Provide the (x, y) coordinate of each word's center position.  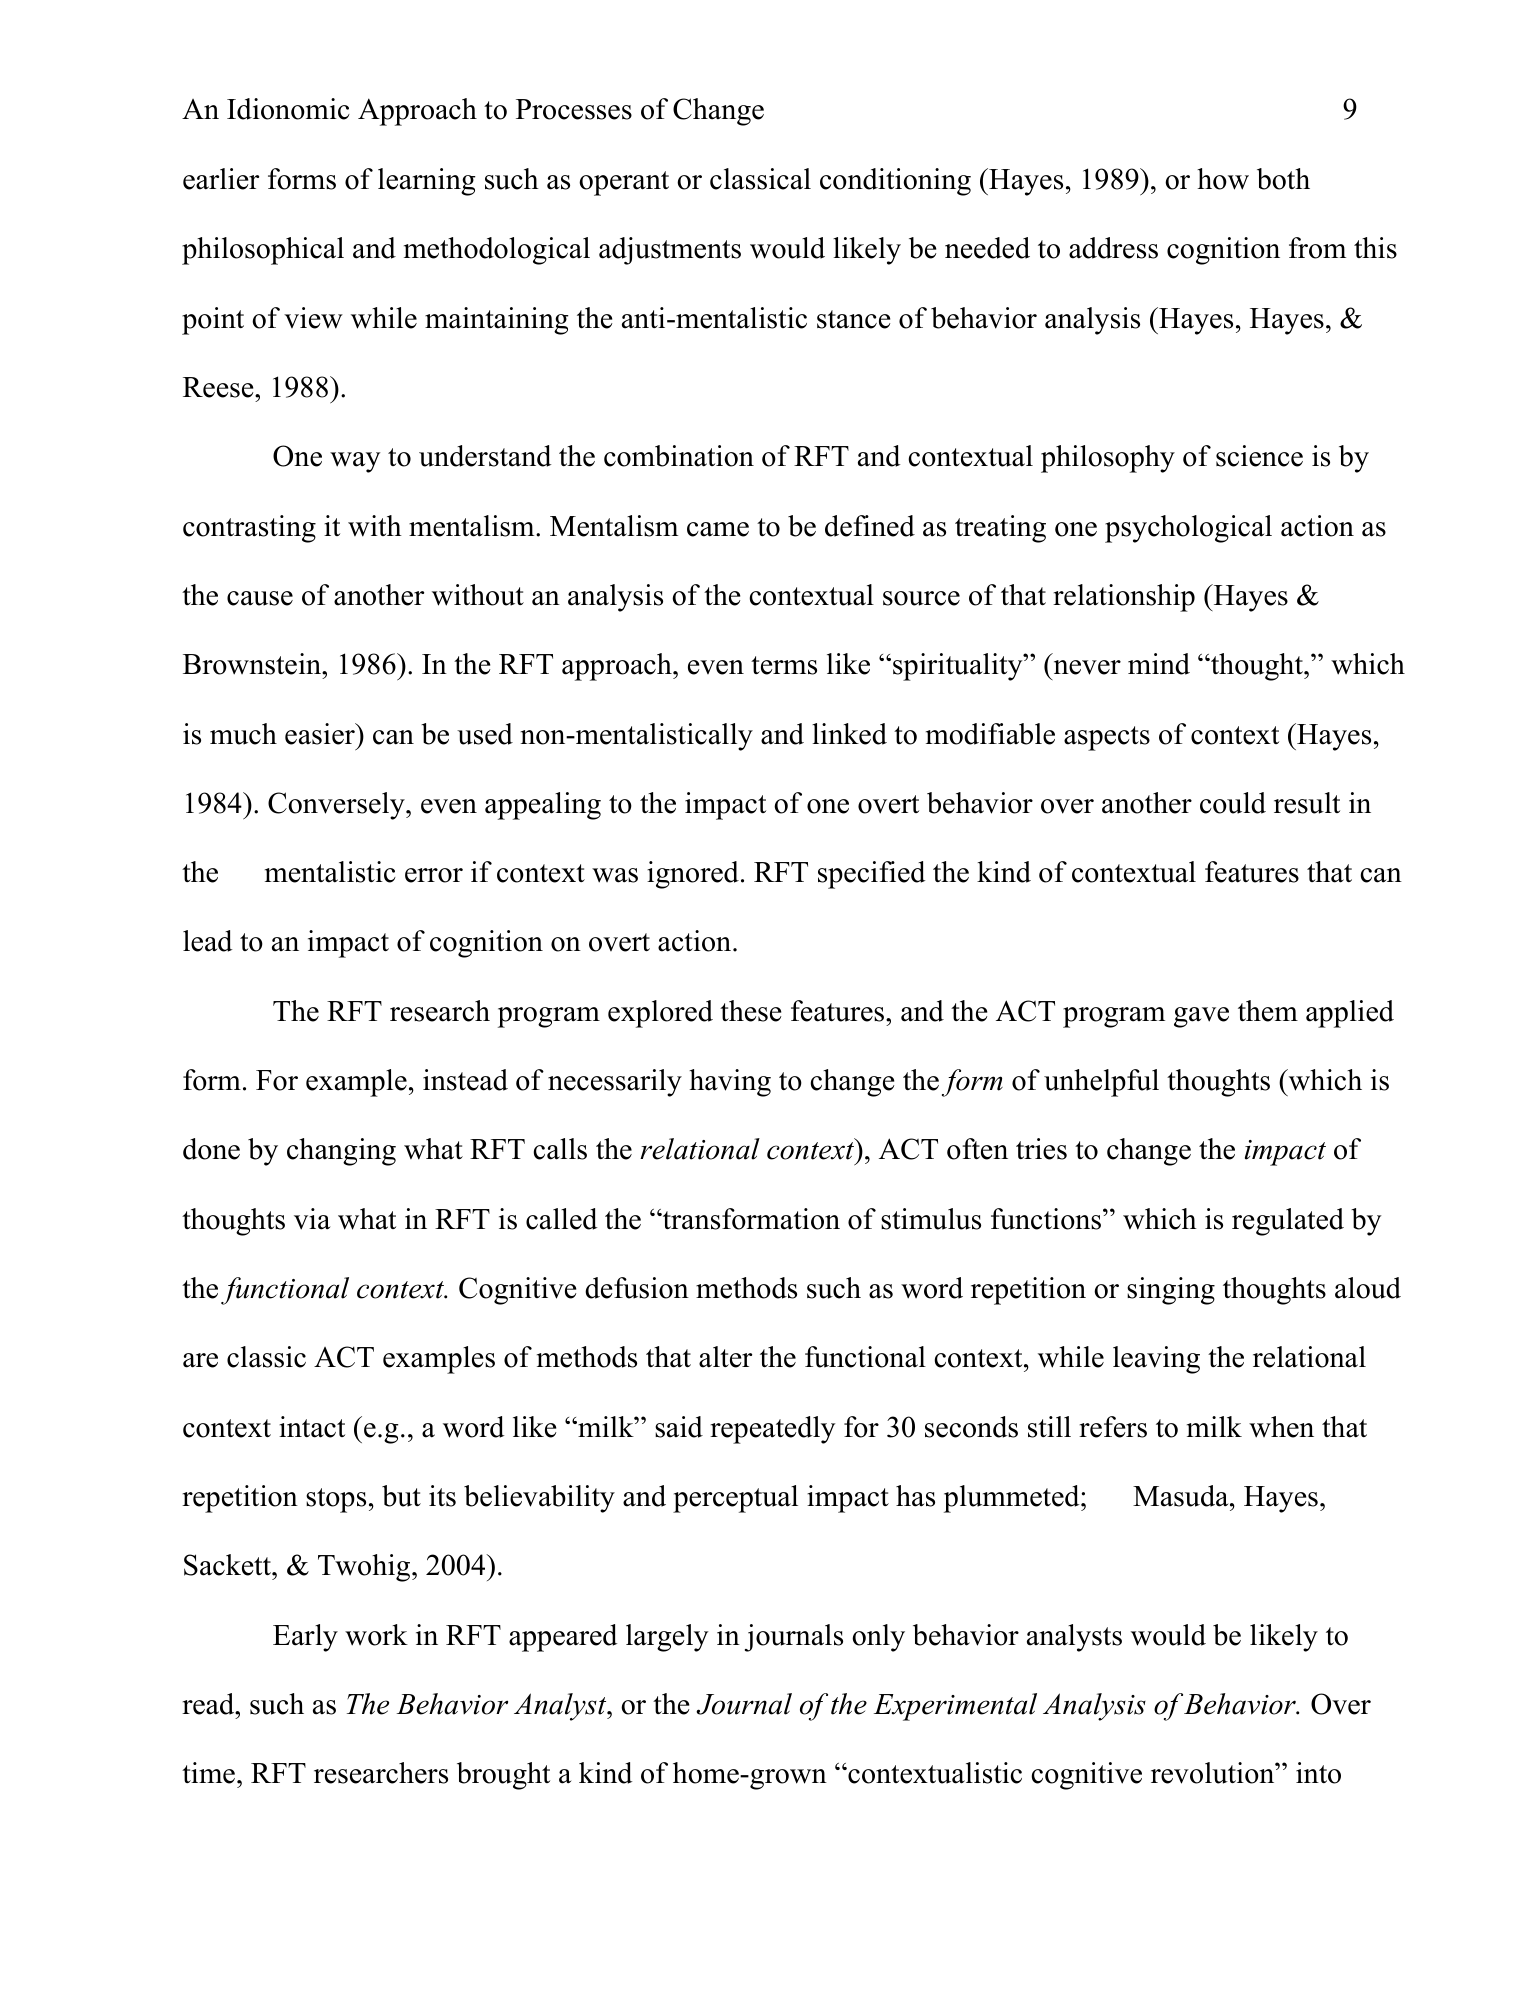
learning (427, 182)
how (1223, 179)
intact (312, 1427)
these (750, 1011)
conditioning (895, 182)
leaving (1156, 1360)
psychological (1188, 529)
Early (305, 1638)
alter (725, 1357)
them (1268, 1011)
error (434, 875)
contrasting (249, 529)
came (718, 529)
